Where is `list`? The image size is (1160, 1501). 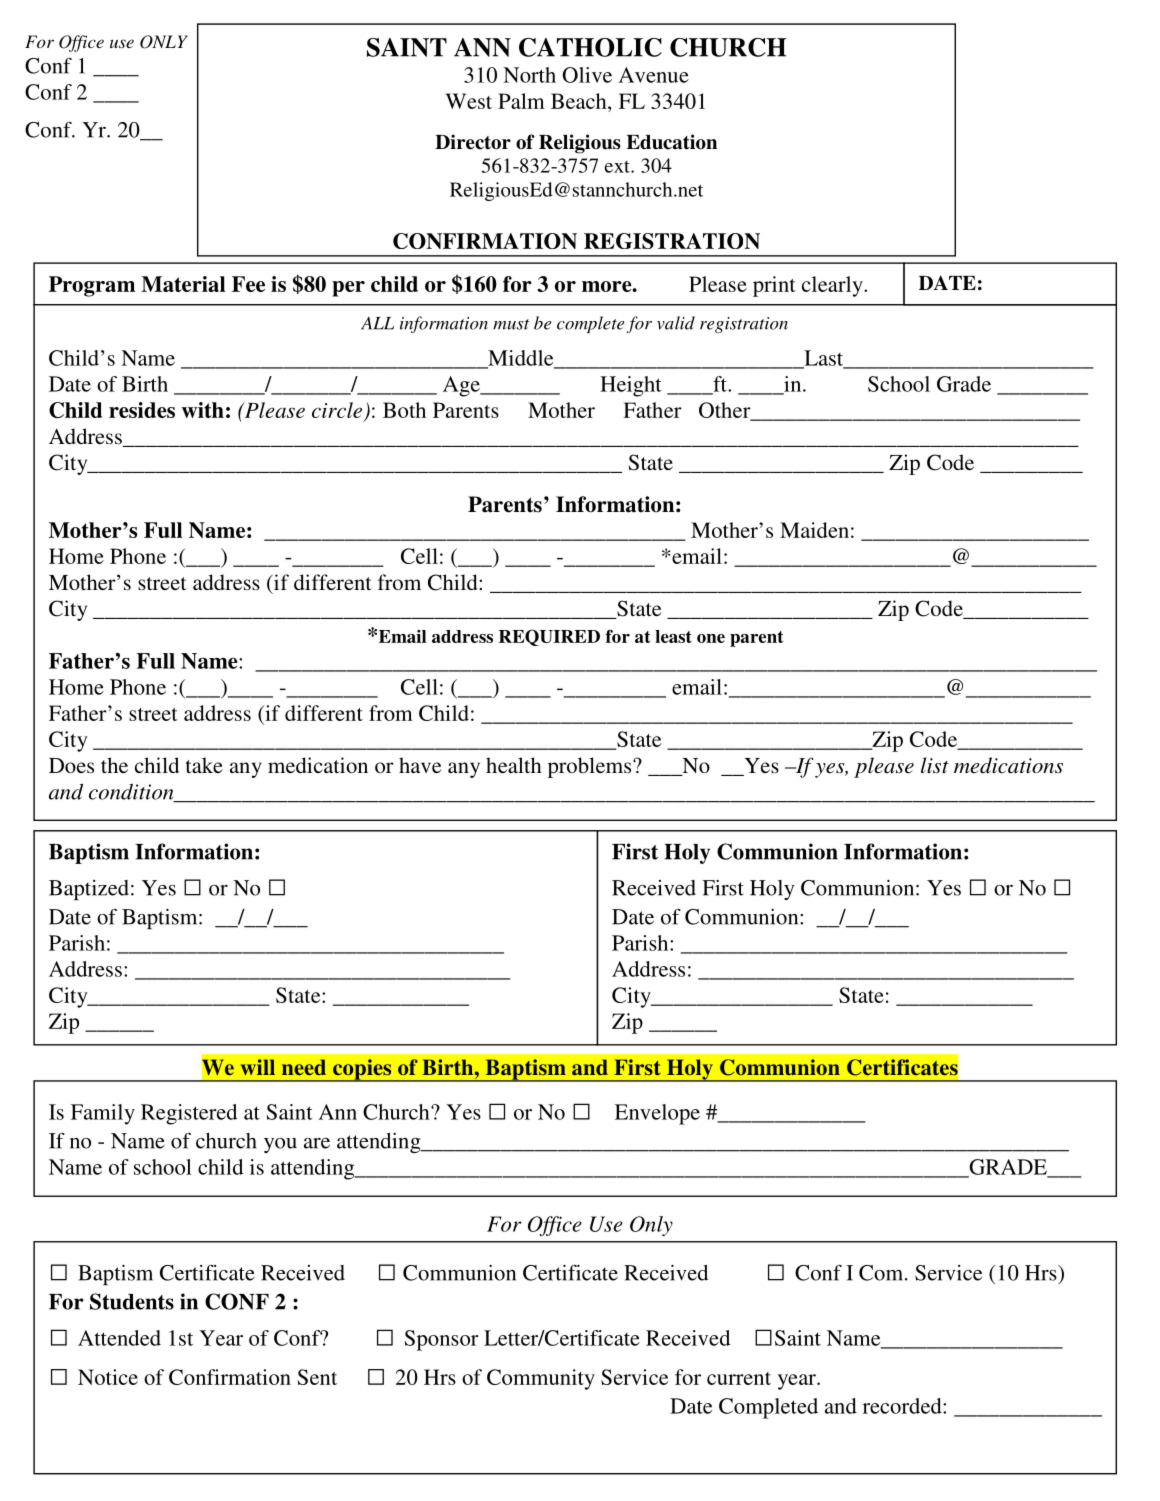 list is located at coordinates (935, 765).
